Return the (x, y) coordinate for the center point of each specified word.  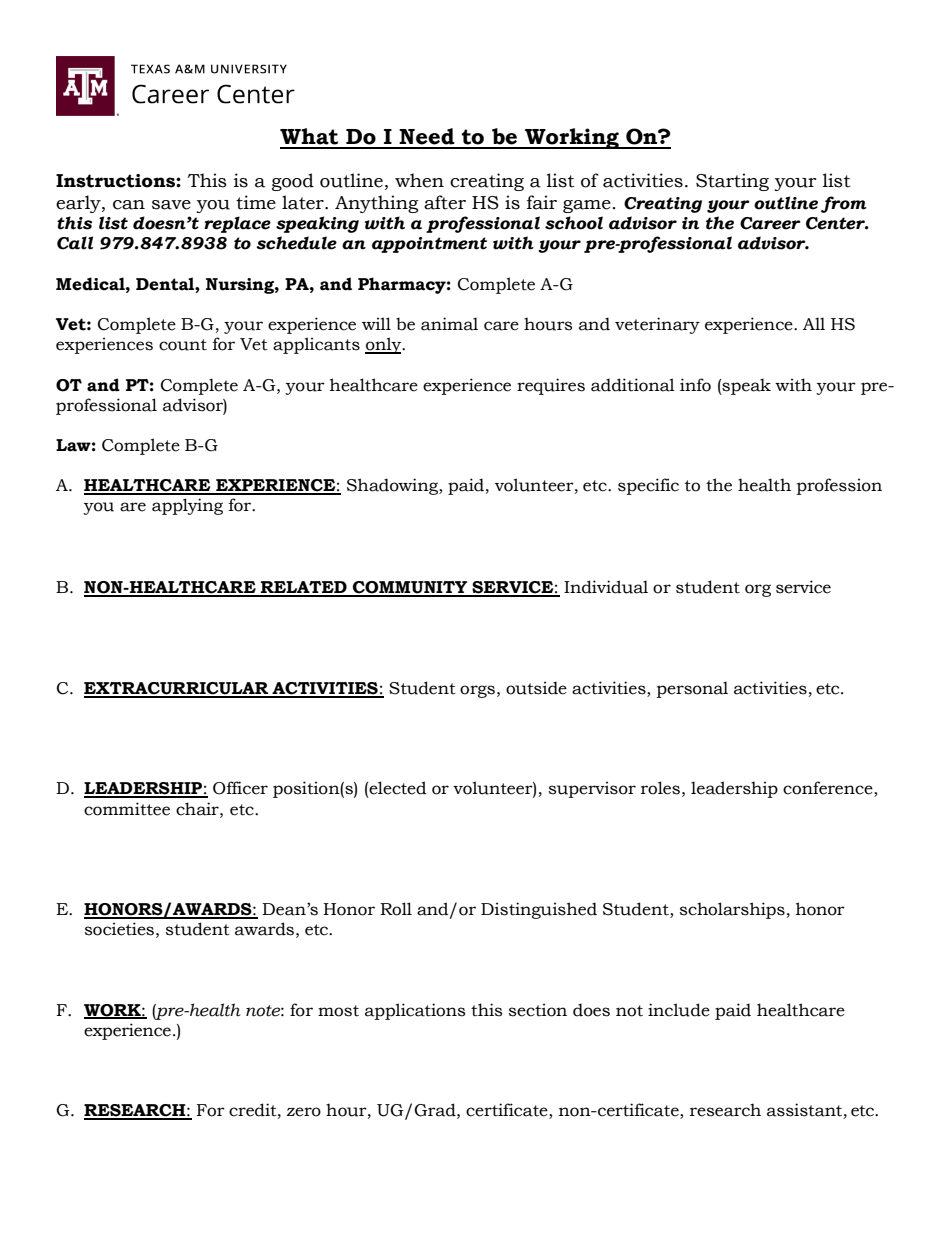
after (445, 202)
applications (415, 1011)
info (695, 385)
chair (198, 809)
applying (187, 506)
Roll (396, 909)
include (679, 1010)
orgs (477, 691)
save (171, 205)
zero (304, 1112)
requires (551, 386)
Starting (732, 182)
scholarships (732, 910)
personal (692, 689)
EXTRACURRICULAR (177, 689)
